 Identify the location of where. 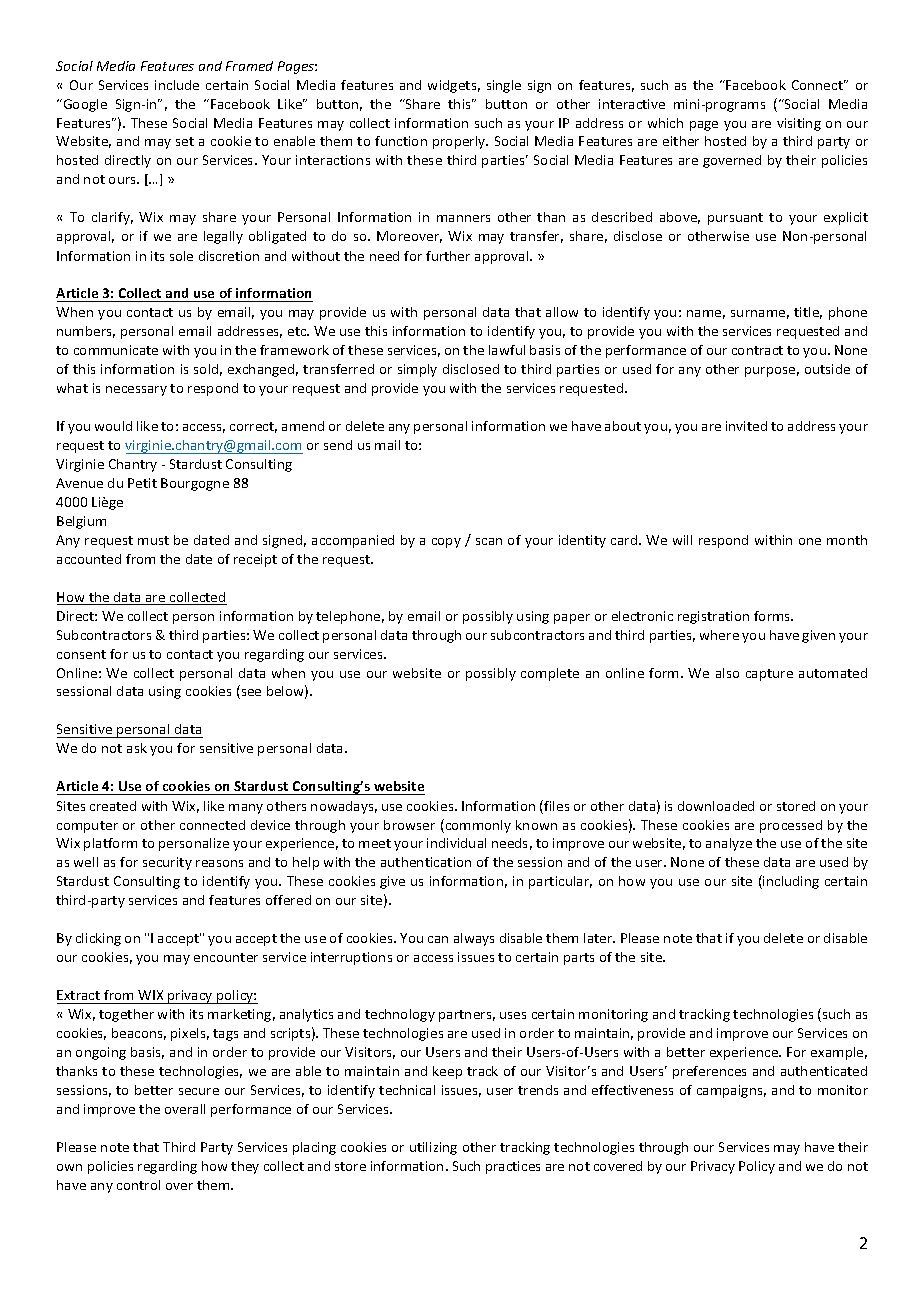
(719, 635).
